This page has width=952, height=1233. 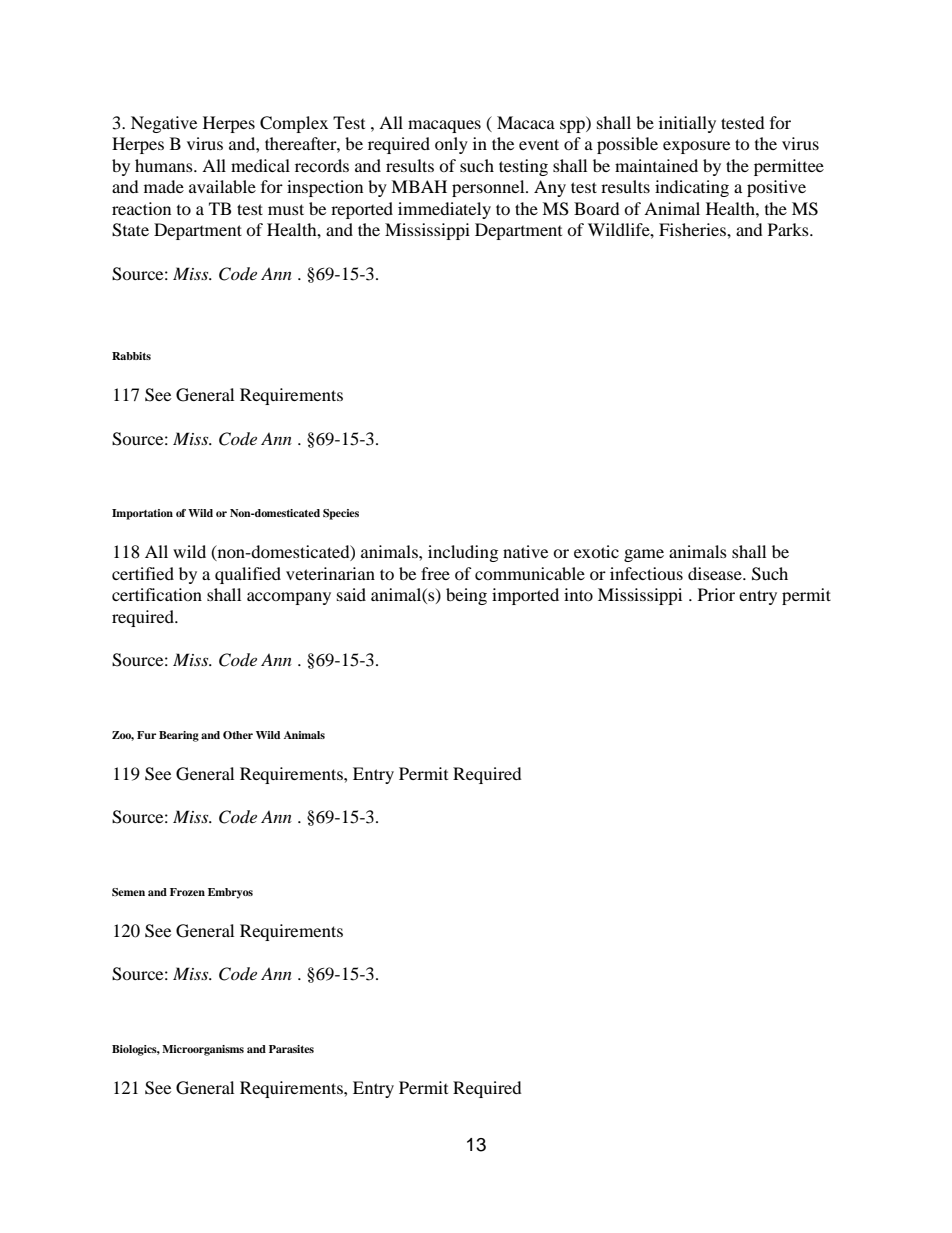 I want to click on State, so click(x=130, y=230).
